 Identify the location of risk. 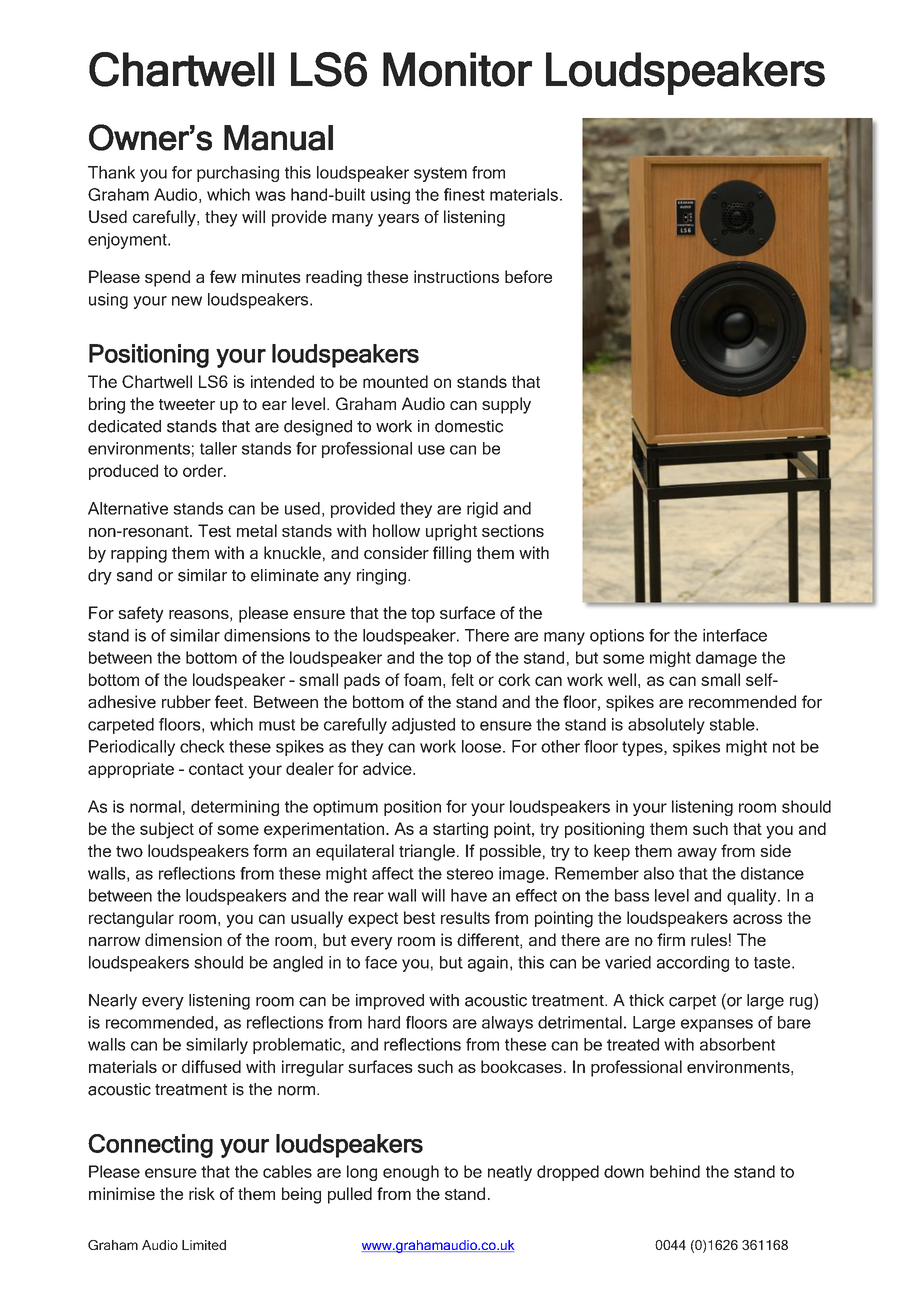
(202, 1193).
